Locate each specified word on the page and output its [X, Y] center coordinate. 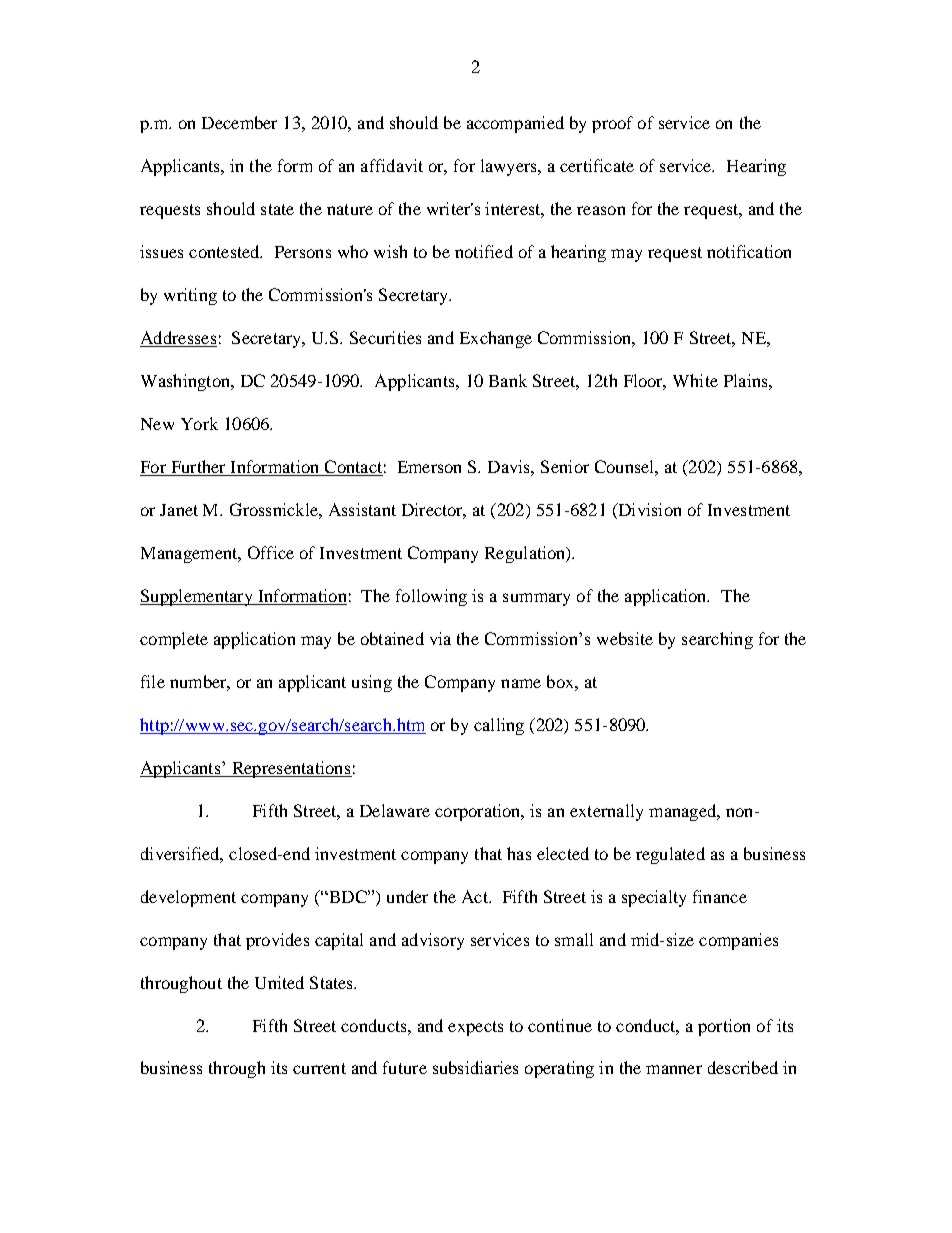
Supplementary [197, 597]
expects [475, 1028]
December [239, 122]
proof [612, 124]
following [431, 597]
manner [674, 1069]
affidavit [392, 165]
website [625, 638]
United [279, 982]
